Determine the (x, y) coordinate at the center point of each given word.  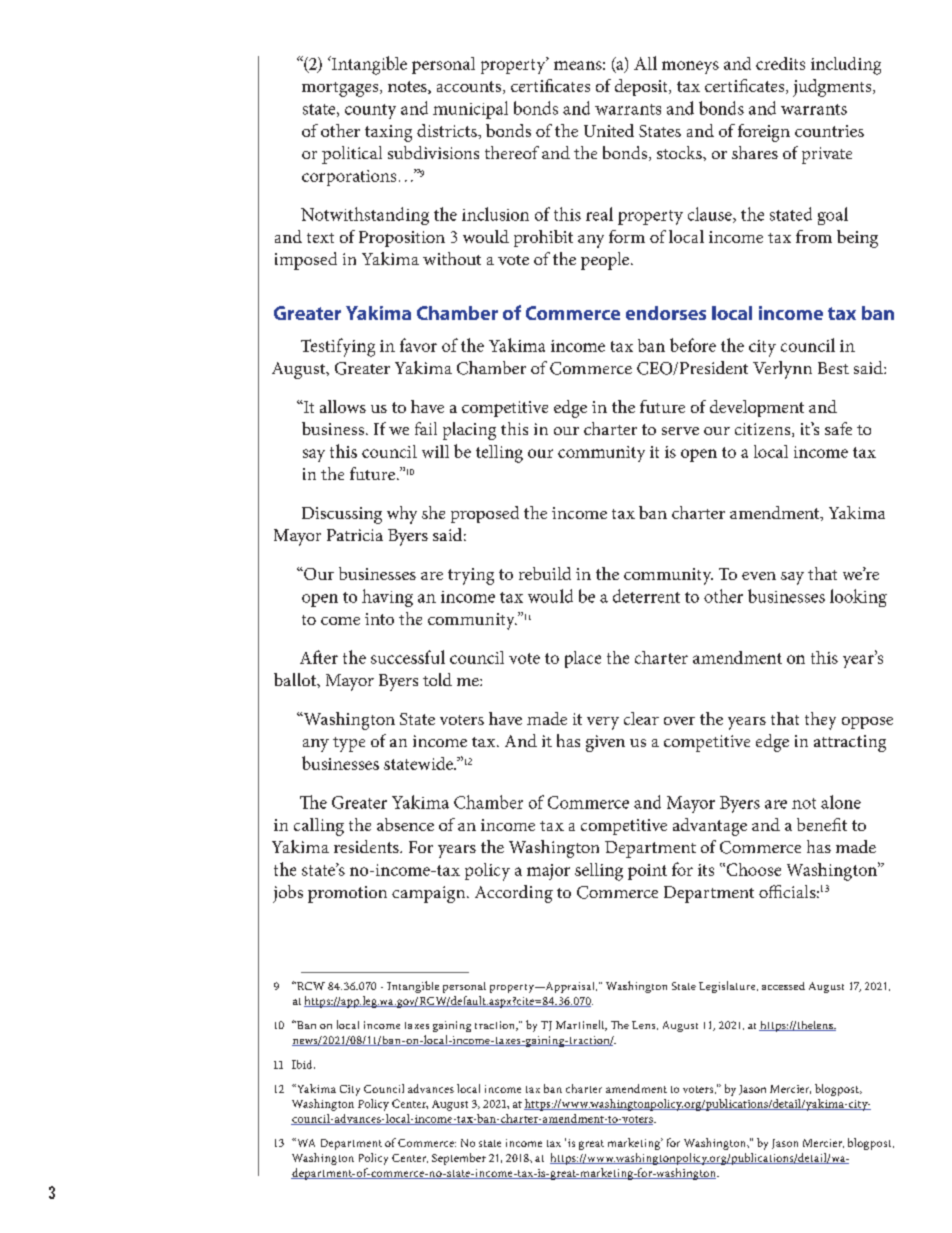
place (583, 659)
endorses (666, 313)
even (759, 576)
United (609, 130)
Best (833, 368)
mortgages (341, 89)
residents (367, 846)
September (459, 1159)
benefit (822, 824)
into (379, 619)
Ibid (303, 1064)
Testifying (338, 347)
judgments (833, 88)
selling (599, 872)
